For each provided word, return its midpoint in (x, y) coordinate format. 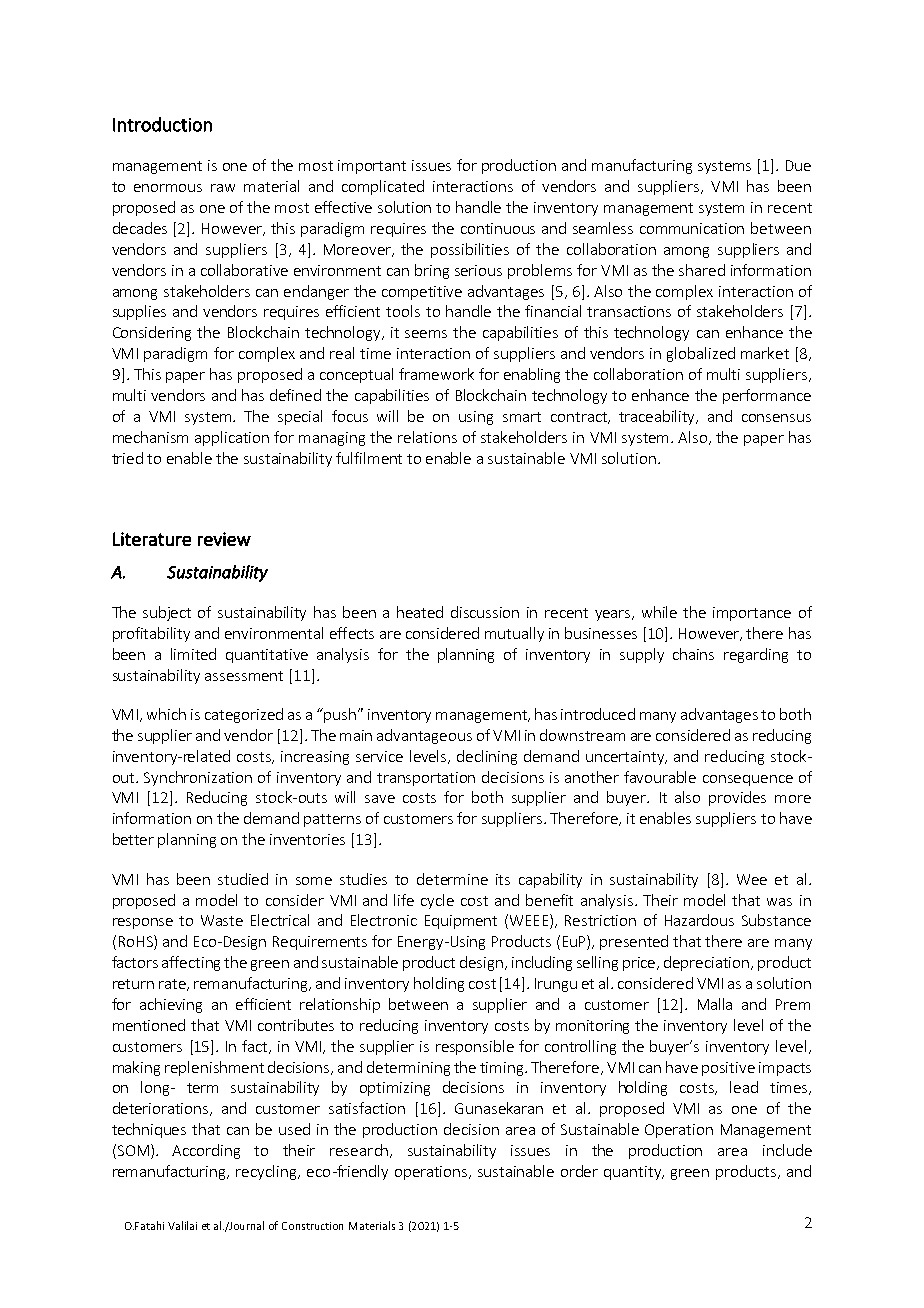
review (224, 539)
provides (737, 798)
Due (798, 165)
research (360, 1151)
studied (243, 879)
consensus (776, 418)
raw (223, 188)
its (503, 879)
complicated (383, 187)
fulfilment (369, 458)
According (206, 1151)
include (787, 1150)
